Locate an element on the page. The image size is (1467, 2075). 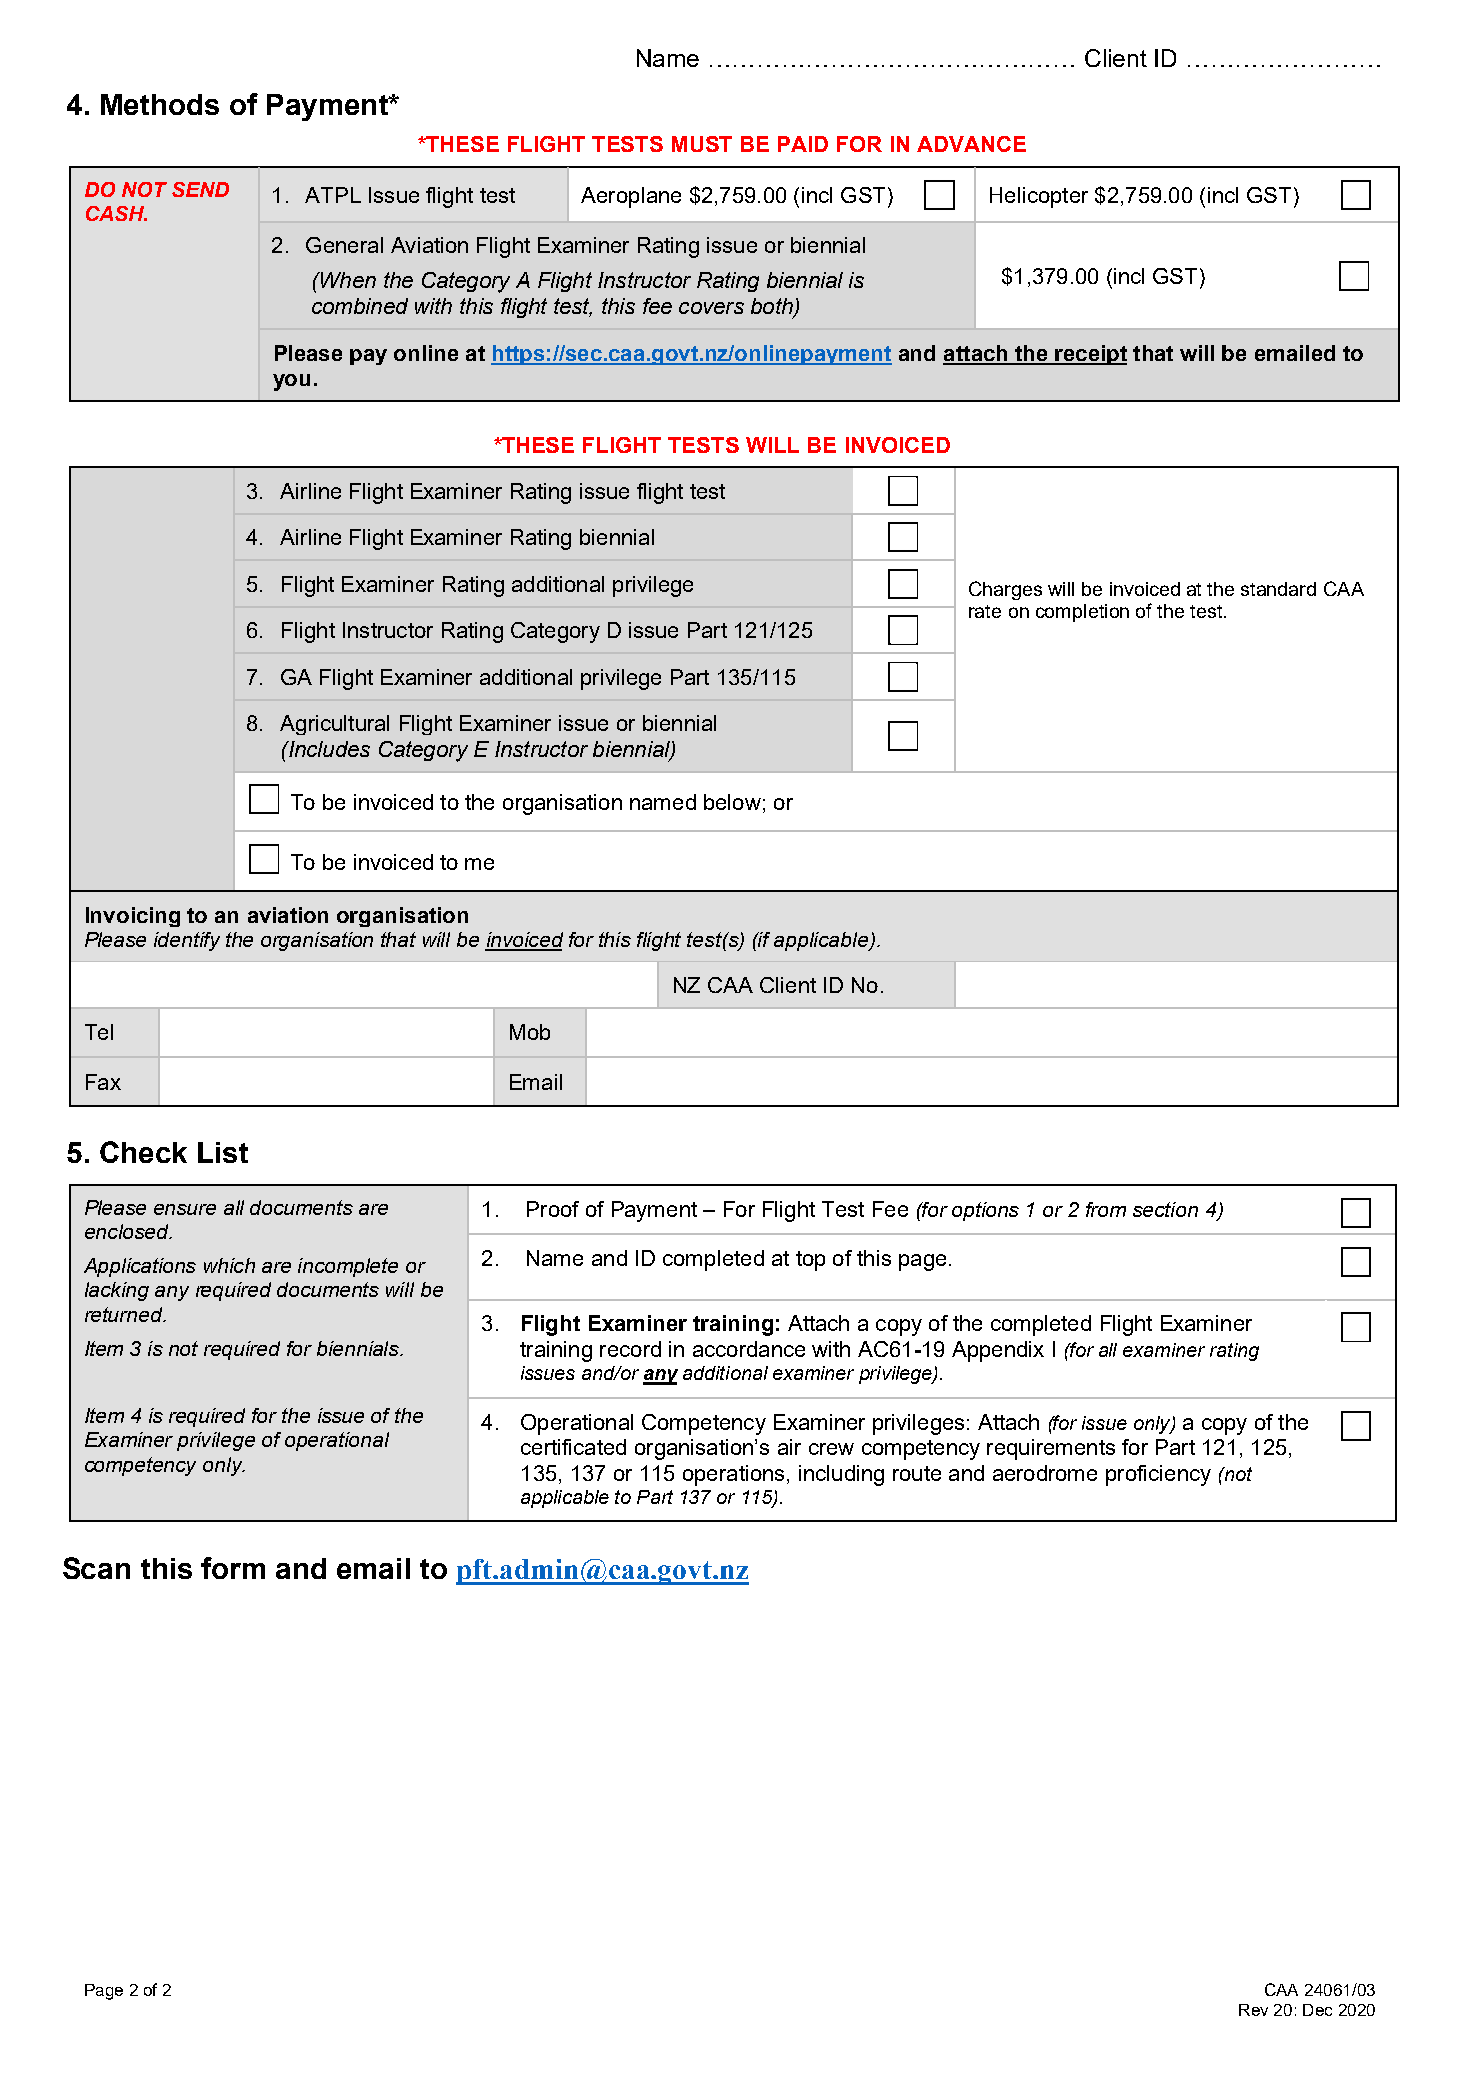
completion is located at coordinates (1082, 613).
